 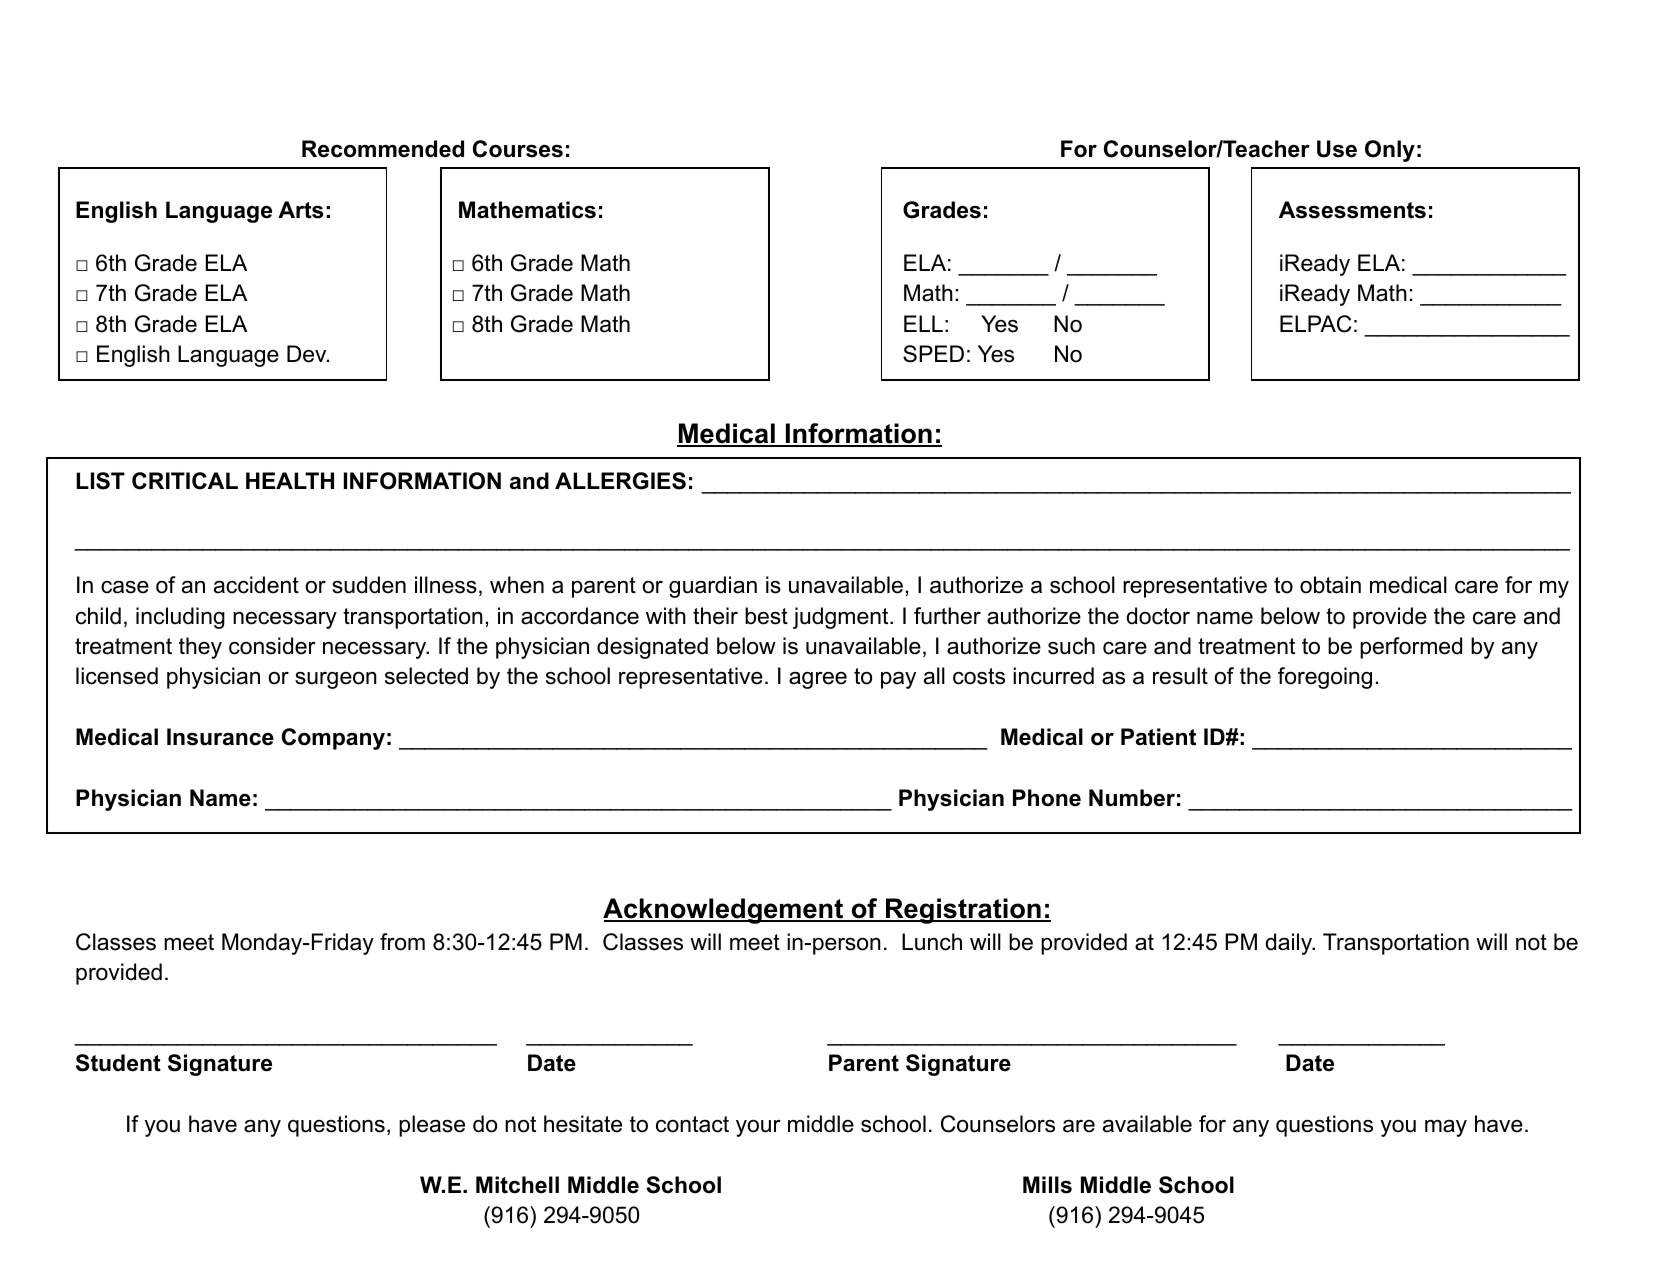 I want to click on Insurance, so click(x=220, y=737).
